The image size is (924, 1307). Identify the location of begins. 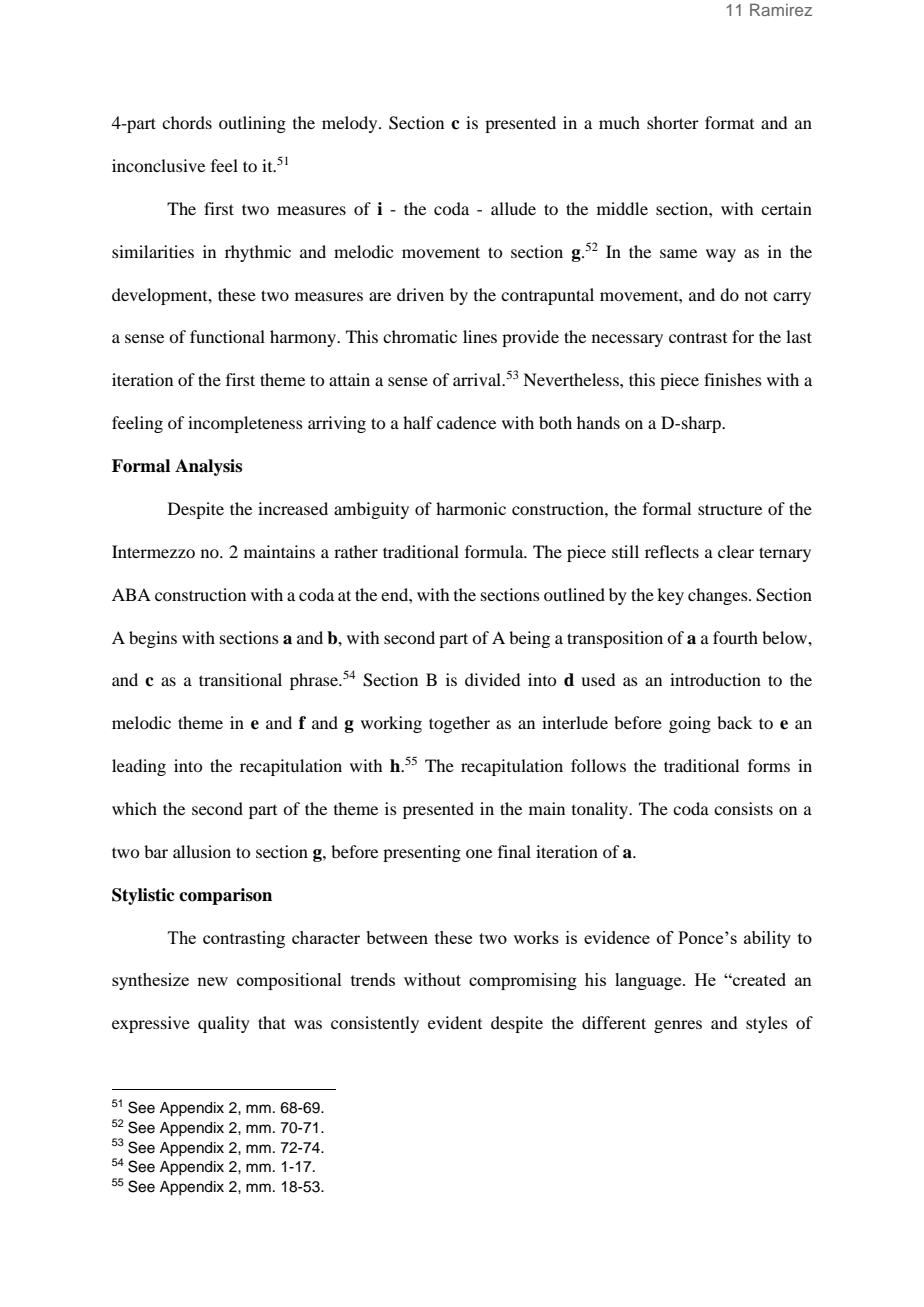
(153, 639).
